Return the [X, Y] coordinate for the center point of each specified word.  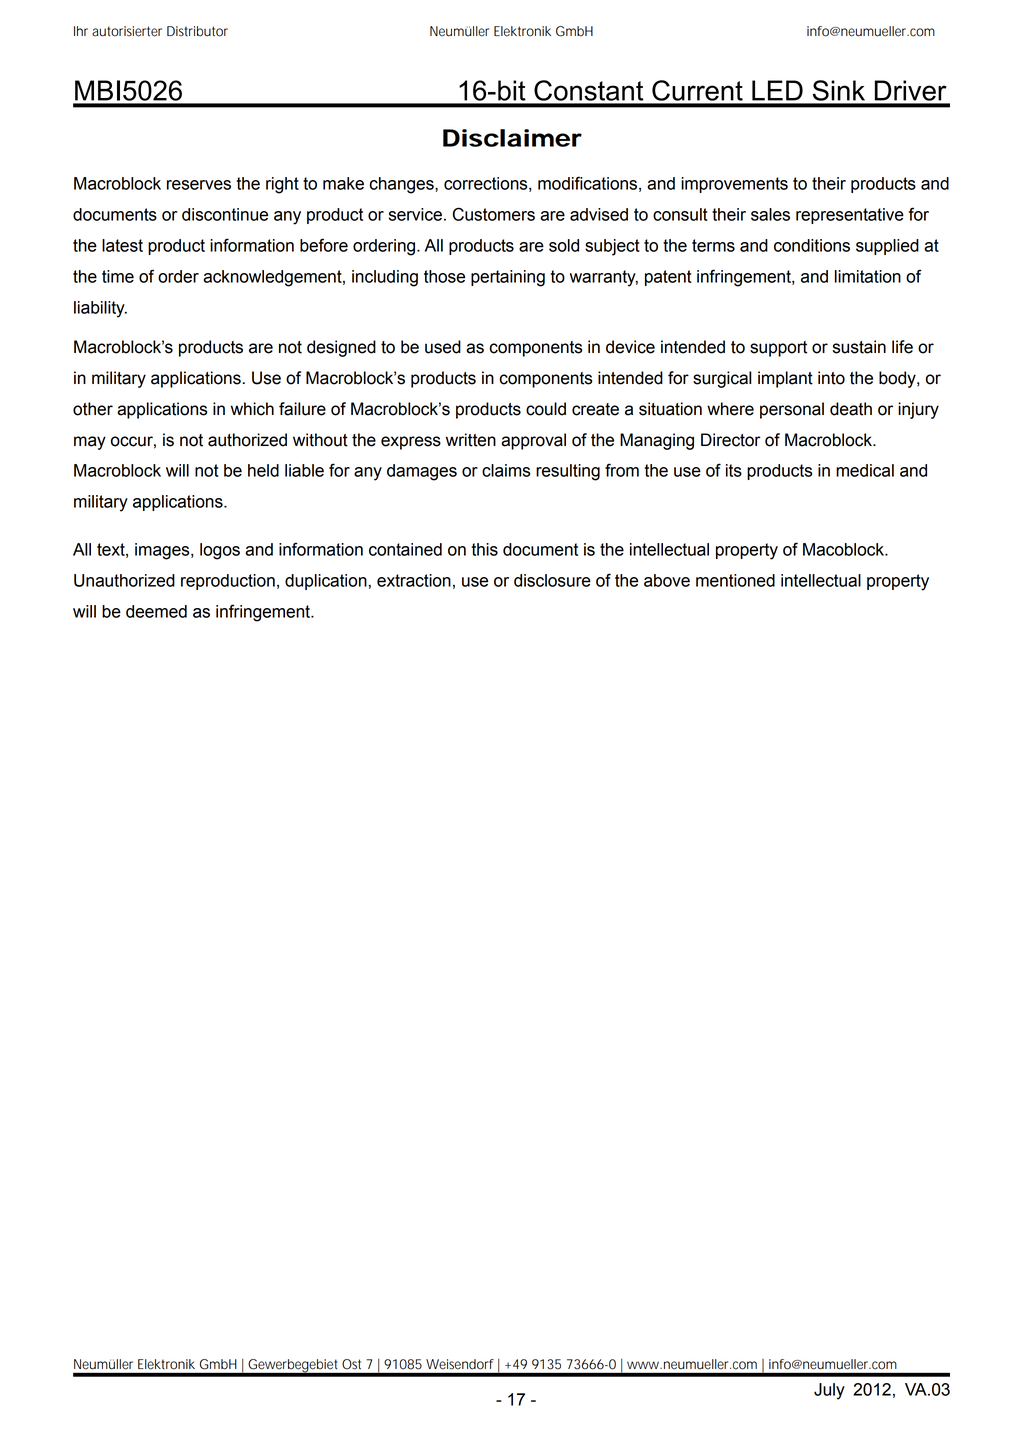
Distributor [197, 31]
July [829, 1391]
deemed [156, 611]
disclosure [552, 580]
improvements [734, 185]
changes [402, 185]
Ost [351, 1364]
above [667, 580]
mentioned [735, 580]
